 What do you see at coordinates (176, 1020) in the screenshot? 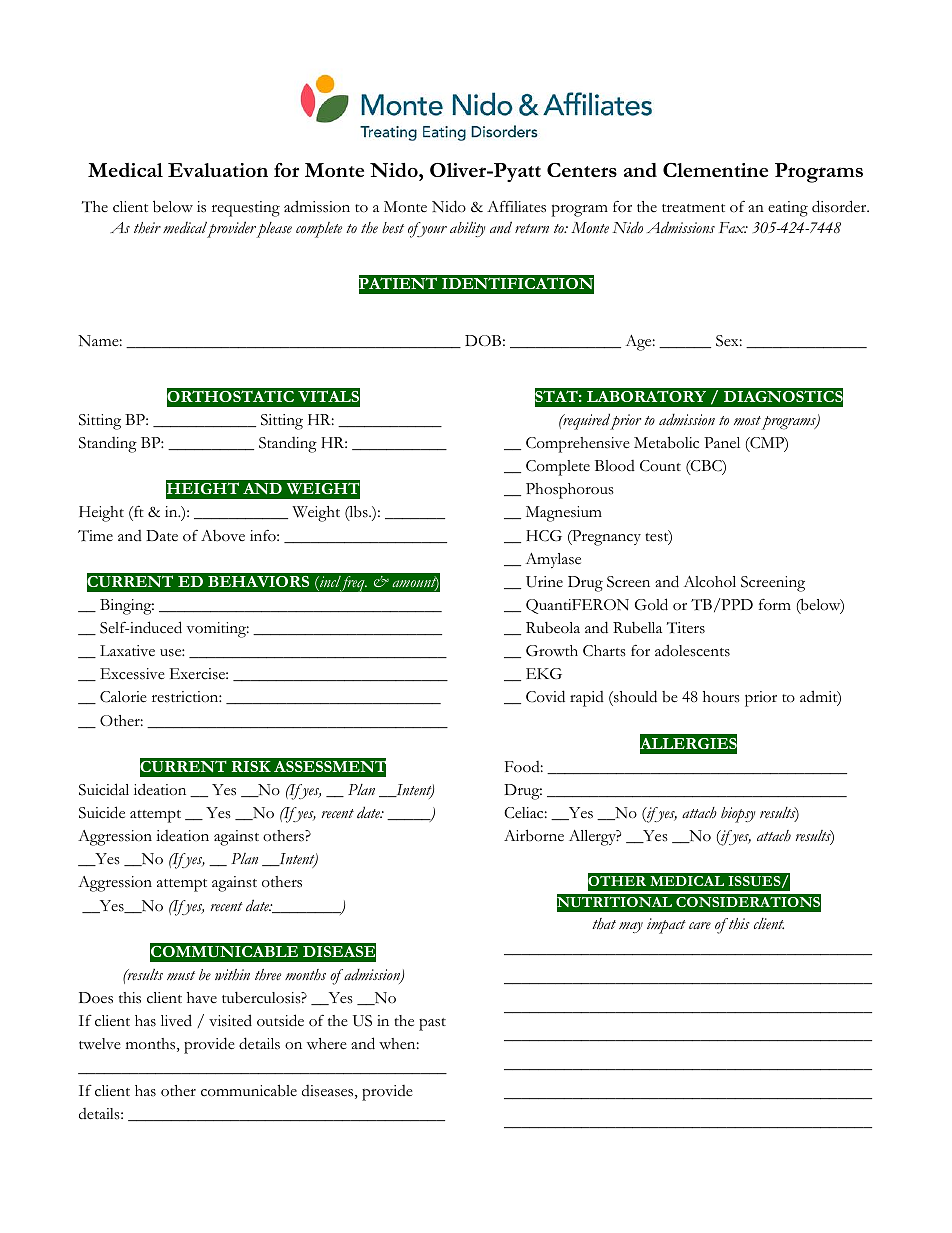
I see `lived` at bounding box center [176, 1020].
